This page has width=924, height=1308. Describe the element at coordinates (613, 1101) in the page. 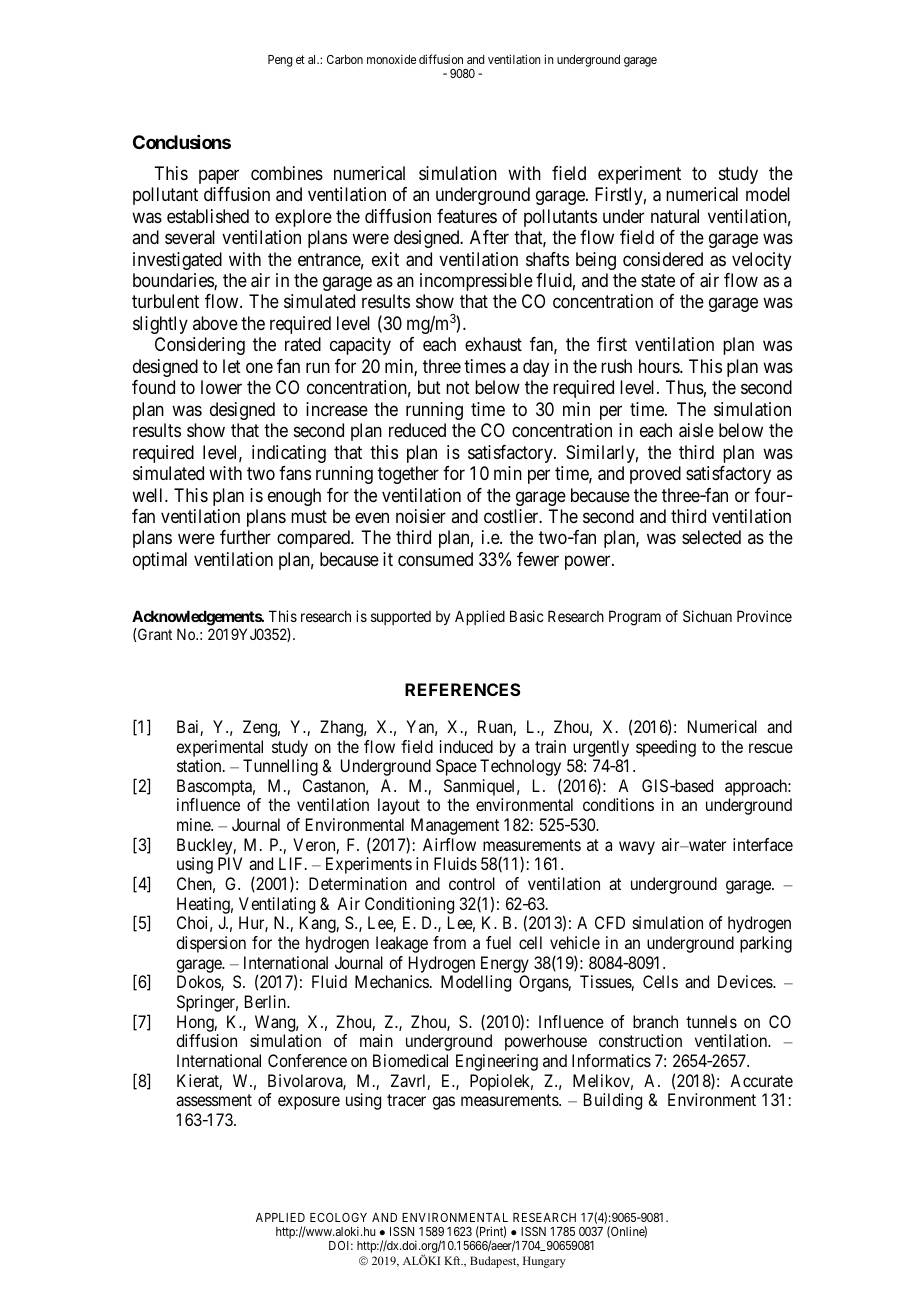

I see `Building` at that location.
